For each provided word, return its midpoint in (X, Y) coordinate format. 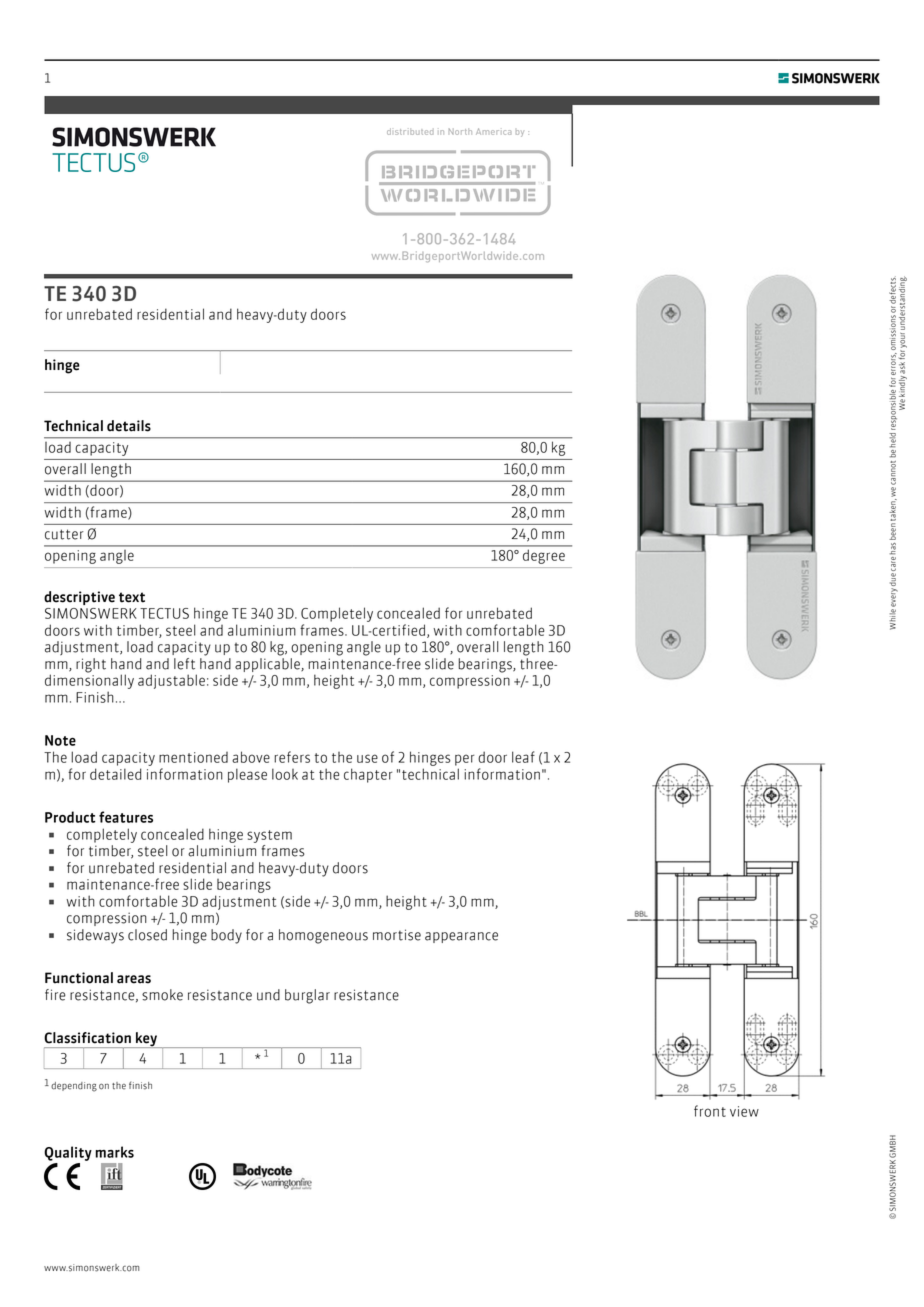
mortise (397, 935)
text (132, 597)
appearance (461, 937)
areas (134, 979)
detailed (116, 774)
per (464, 760)
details (129, 426)
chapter (368, 775)
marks (114, 1152)
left (184, 664)
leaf (523, 757)
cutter (64, 534)
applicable (268, 663)
